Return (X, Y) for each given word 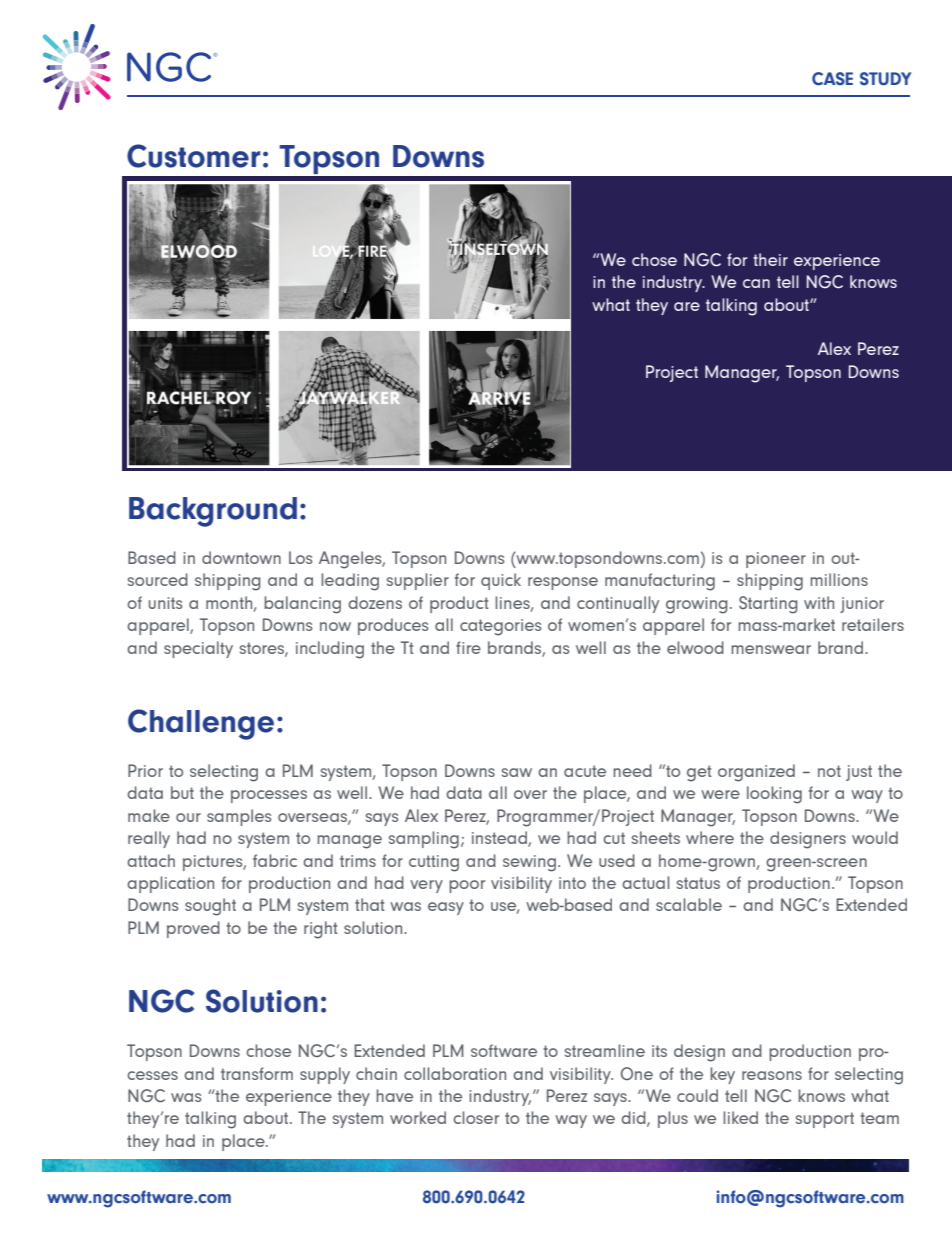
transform (257, 1073)
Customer (193, 156)
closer (476, 1117)
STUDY (885, 79)
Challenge (201, 724)
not (829, 771)
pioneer (776, 560)
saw (517, 772)
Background (213, 512)
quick (501, 581)
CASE (832, 79)
